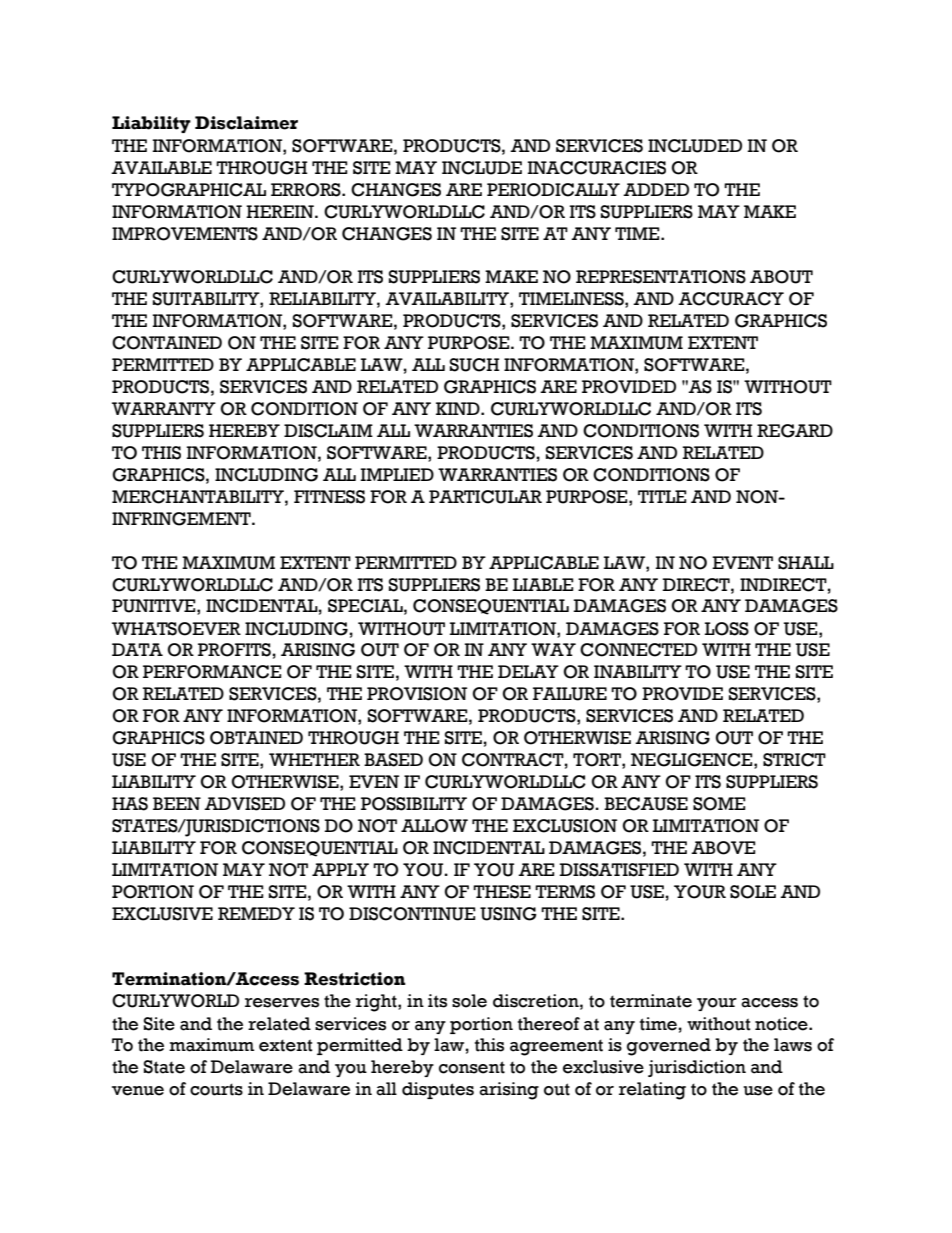 The image size is (952, 1233). I want to click on ALLOW, so click(434, 826).
